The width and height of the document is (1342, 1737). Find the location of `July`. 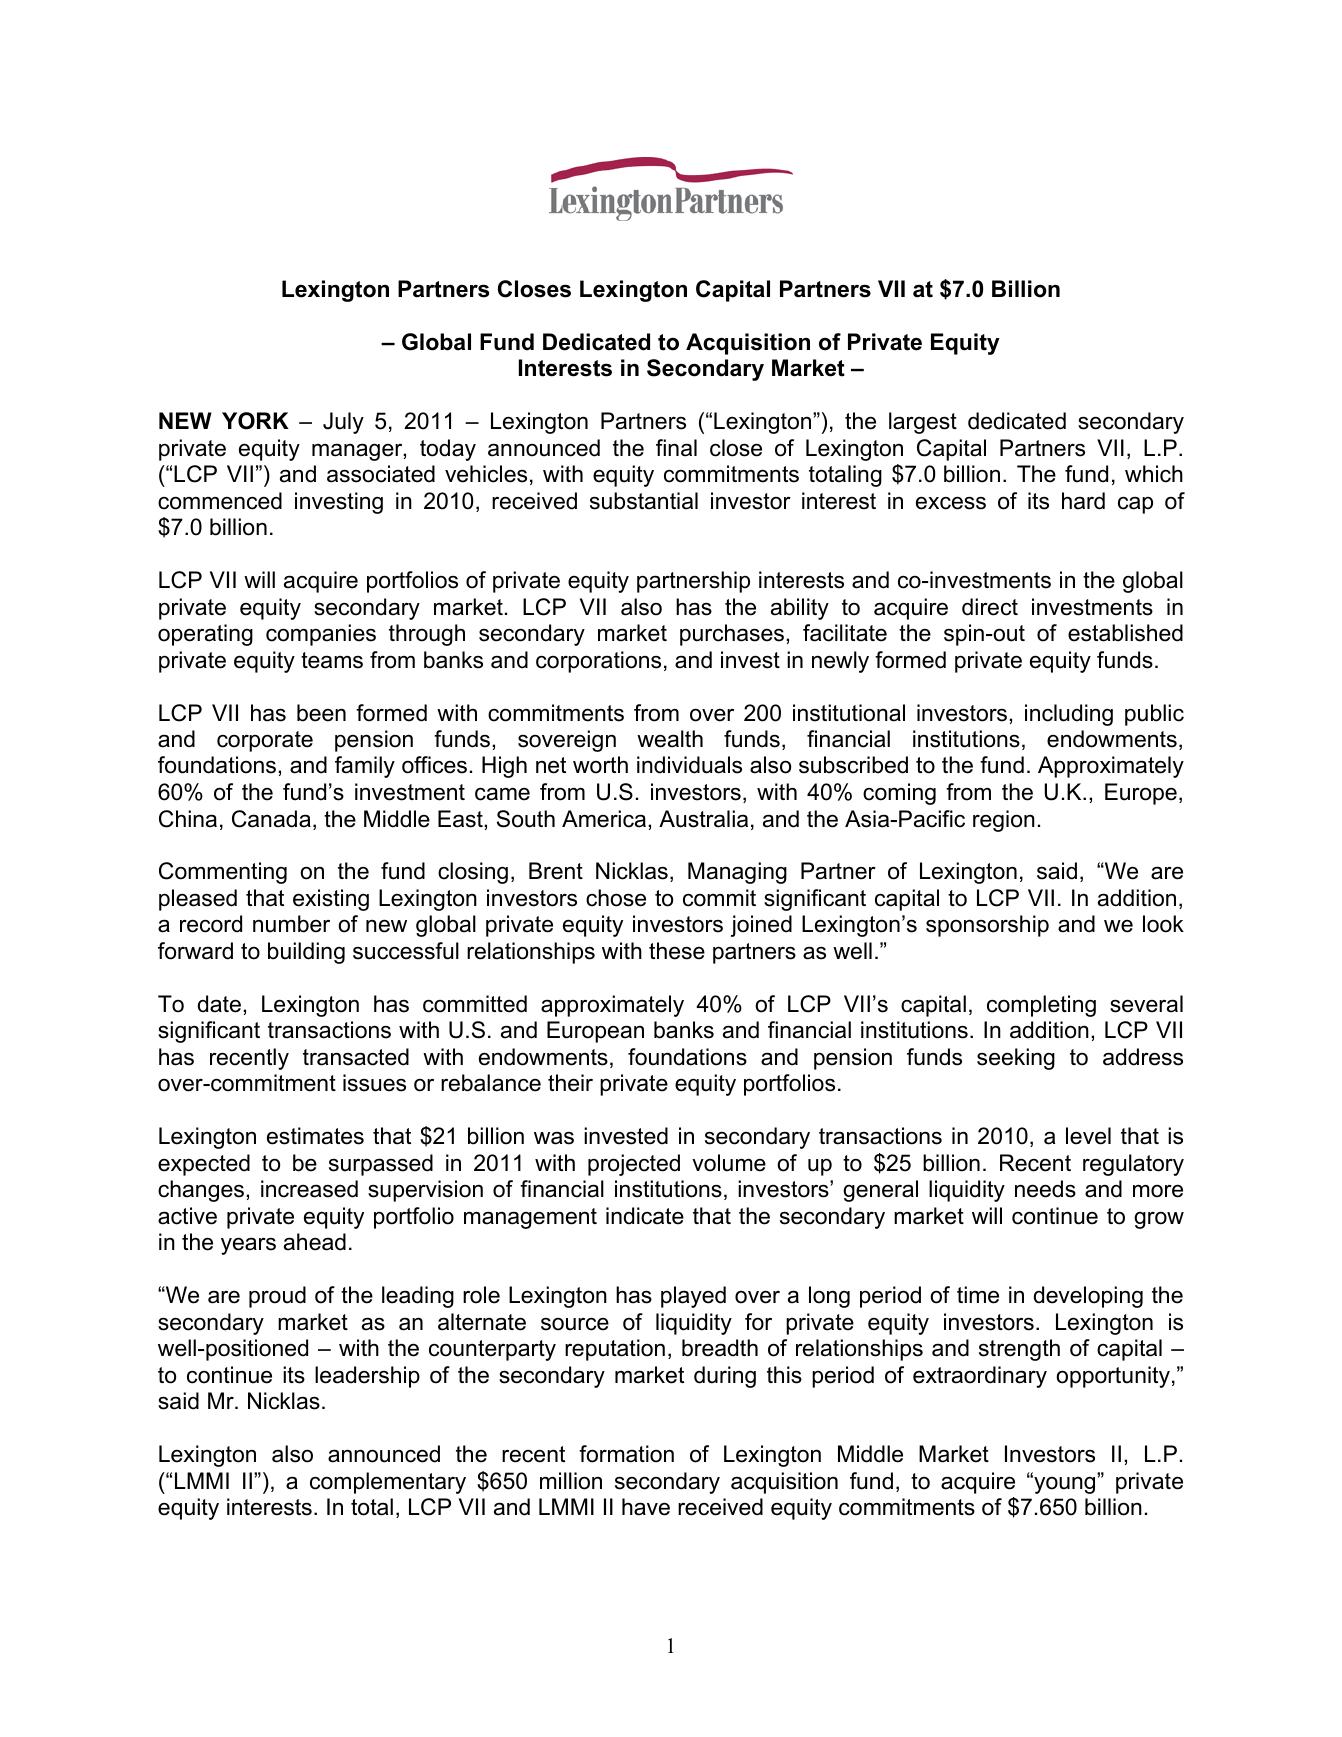

July is located at coordinates (343, 423).
